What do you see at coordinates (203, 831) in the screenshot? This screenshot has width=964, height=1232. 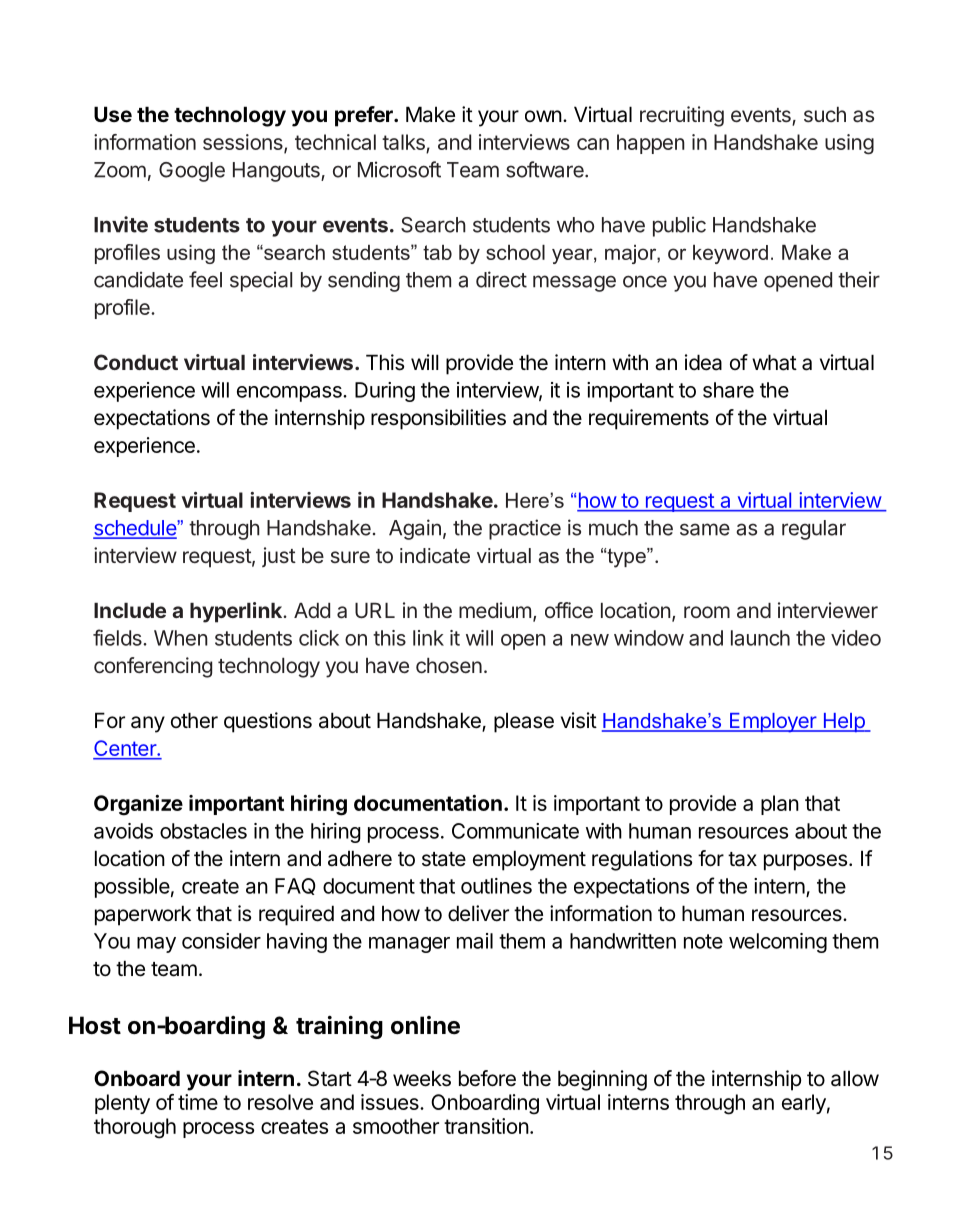 I see `obstacles` at bounding box center [203, 831].
